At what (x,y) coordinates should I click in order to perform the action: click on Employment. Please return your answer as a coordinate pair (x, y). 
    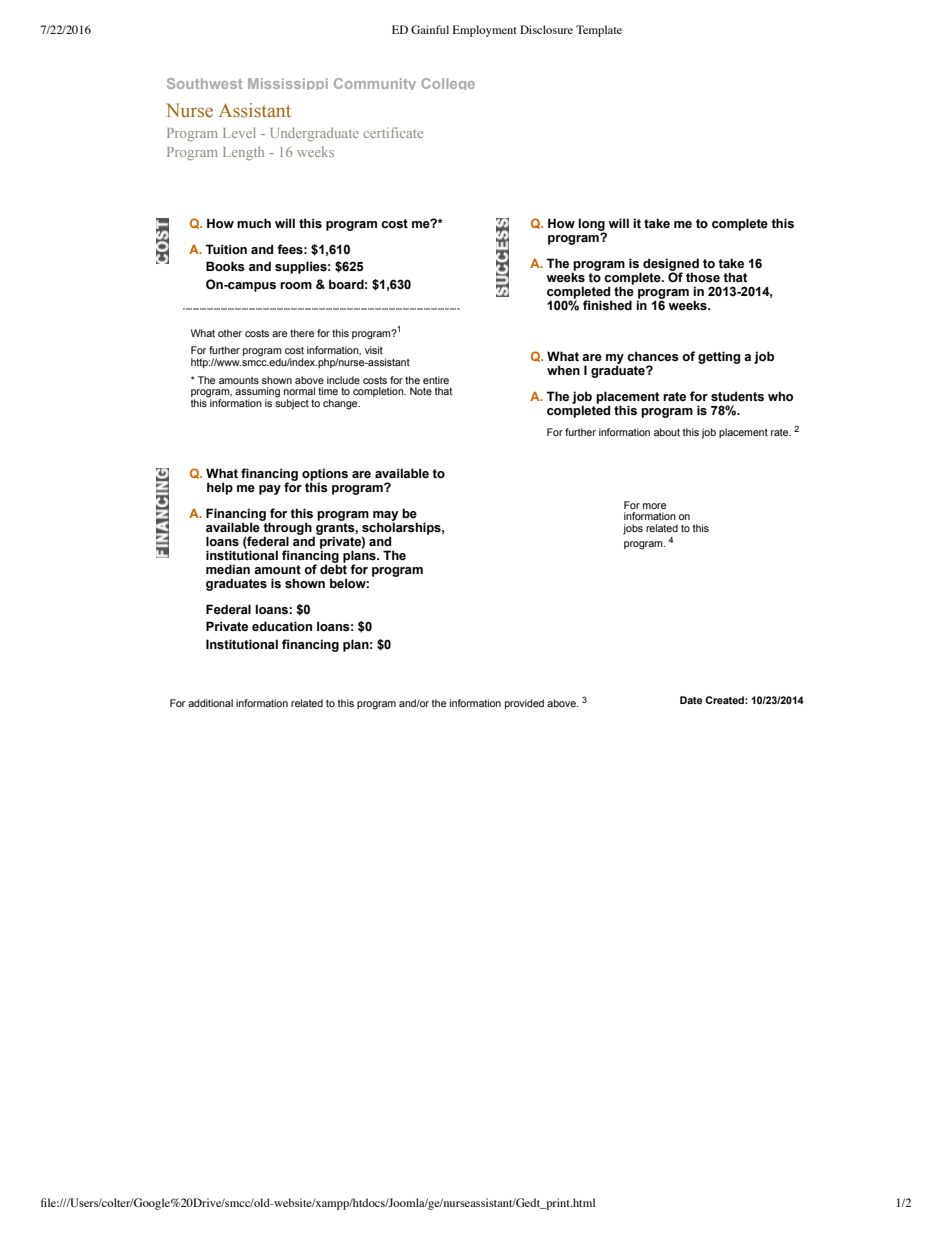
    Looking at the image, I should click on (485, 31).
